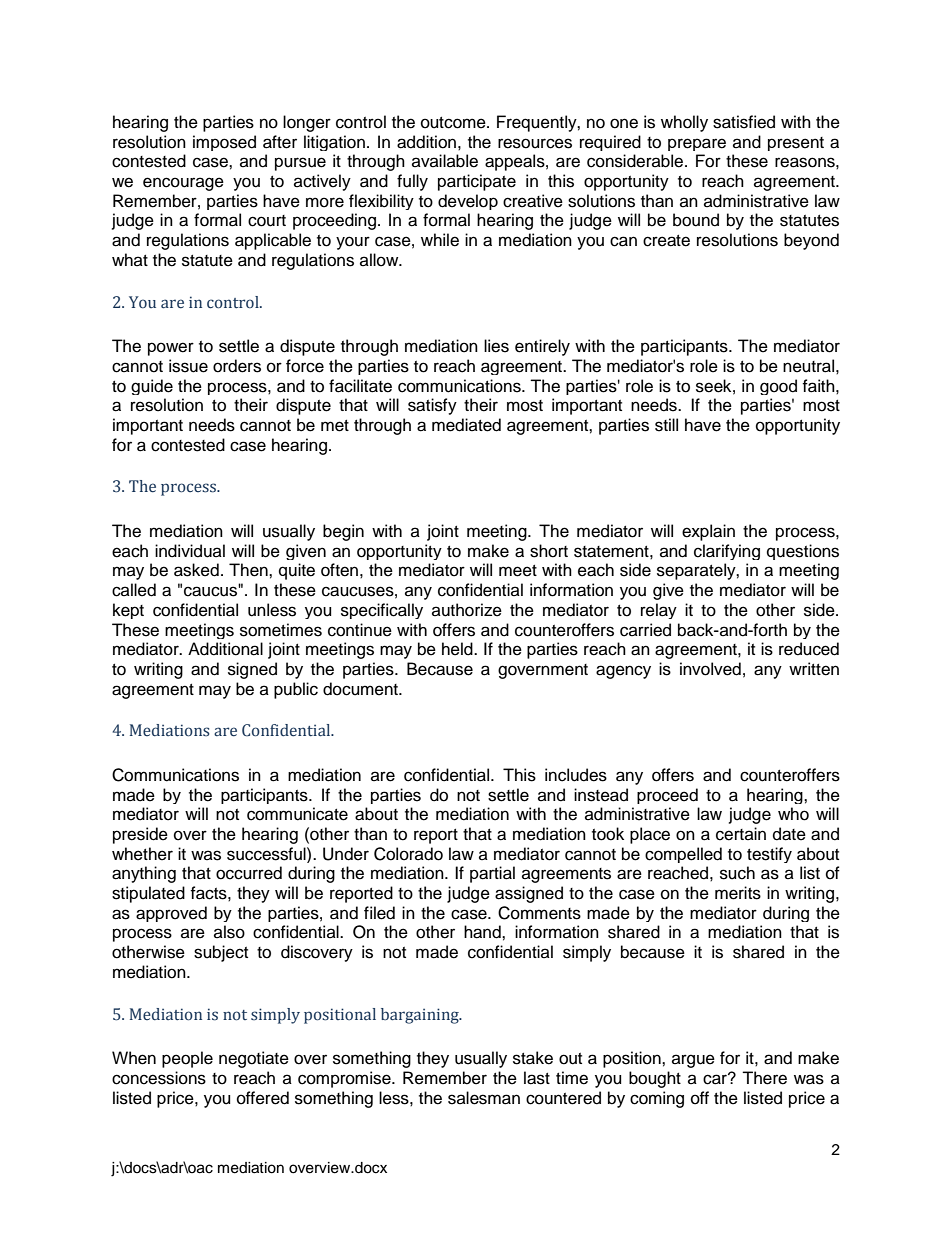 This screenshot has width=952, height=1233. What do you see at coordinates (576, 775) in the screenshot?
I see `includes` at bounding box center [576, 775].
